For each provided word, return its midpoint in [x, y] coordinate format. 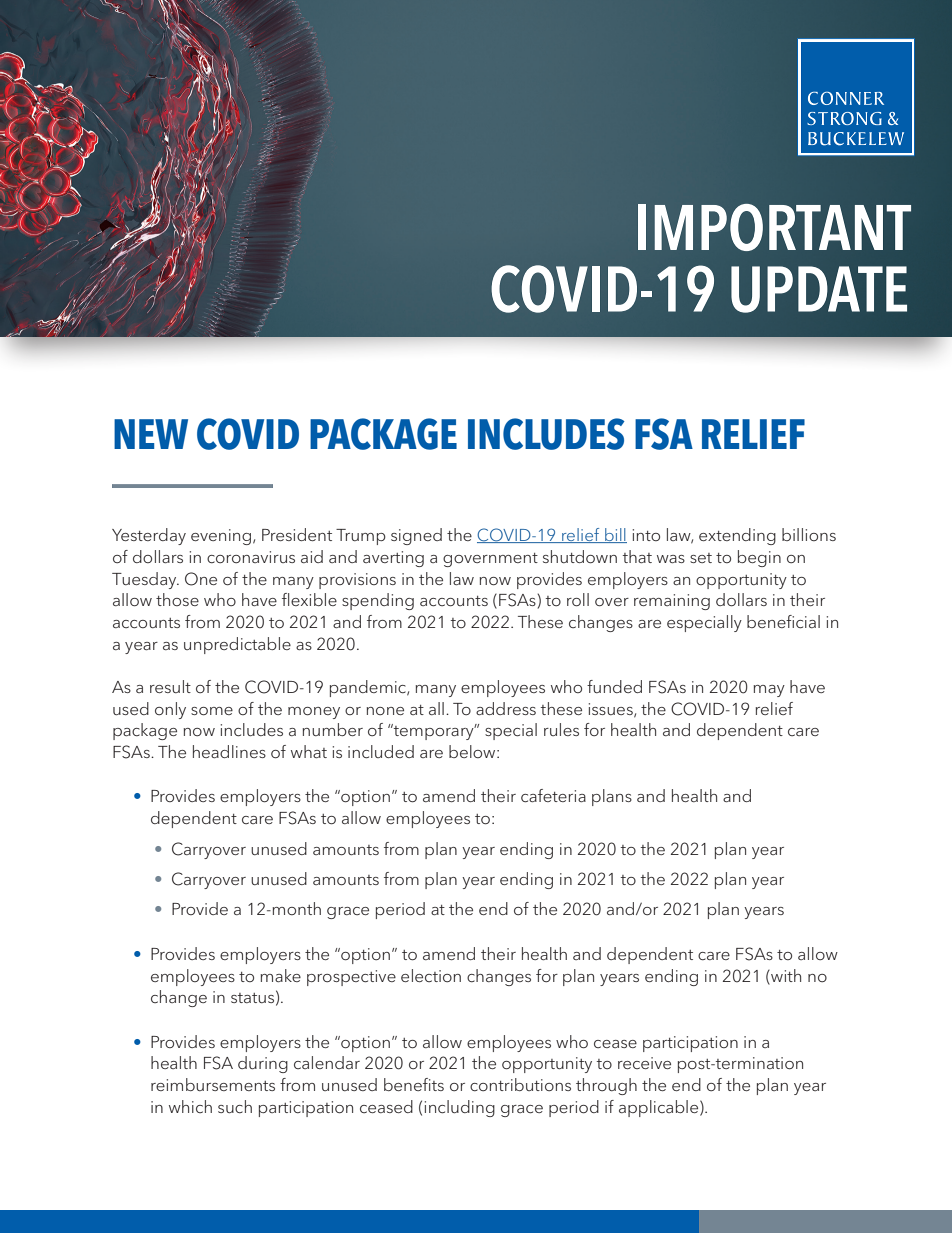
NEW [151, 434]
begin [759, 558]
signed [416, 536]
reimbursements [213, 1084]
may [769, 691]
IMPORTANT [774, 227]
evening [222, 537]
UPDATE [819, 289]
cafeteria [553, 796]
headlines [229, 751]
